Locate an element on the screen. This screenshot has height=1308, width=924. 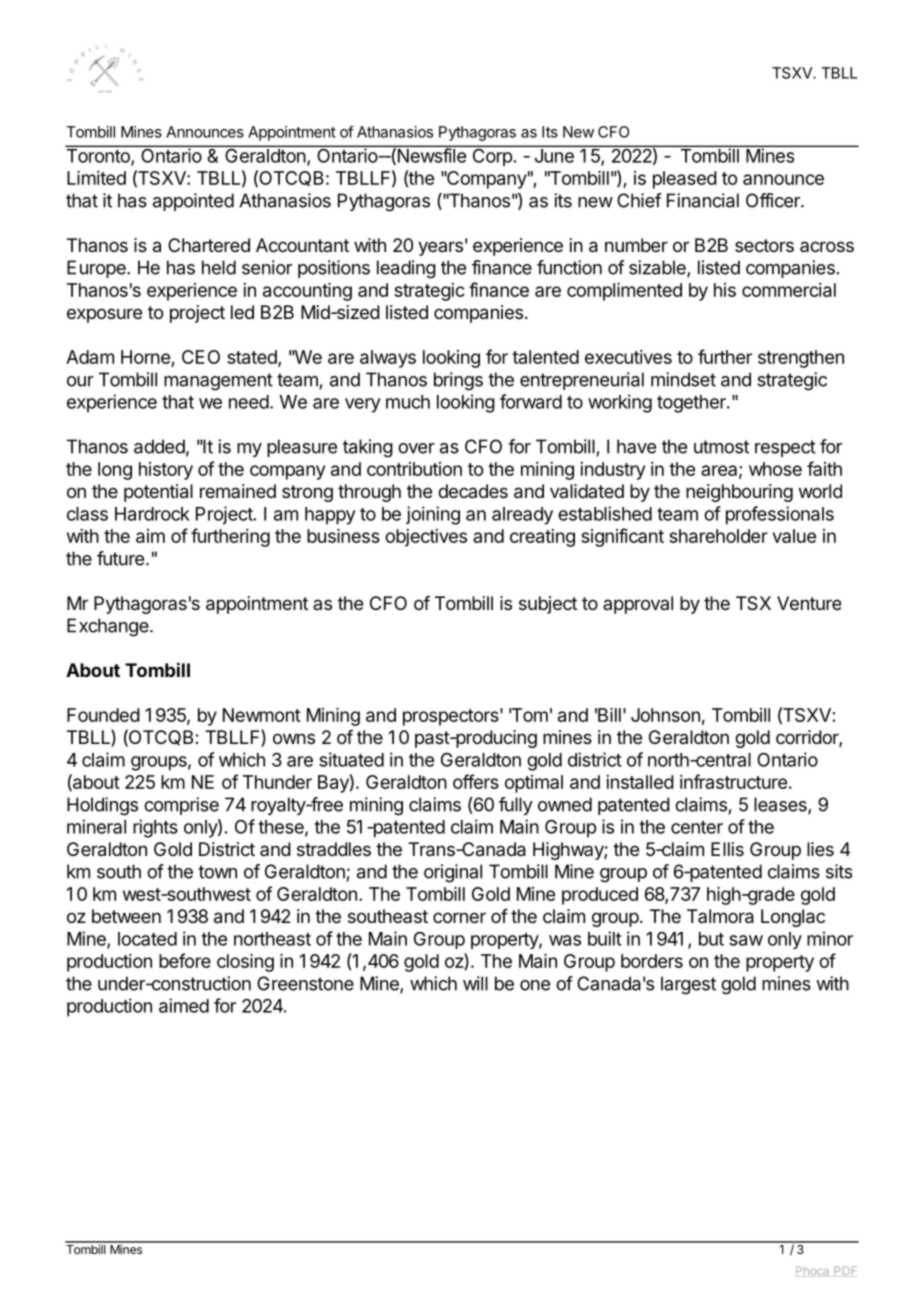
Greenstone is located at coordinates (305, 983).
